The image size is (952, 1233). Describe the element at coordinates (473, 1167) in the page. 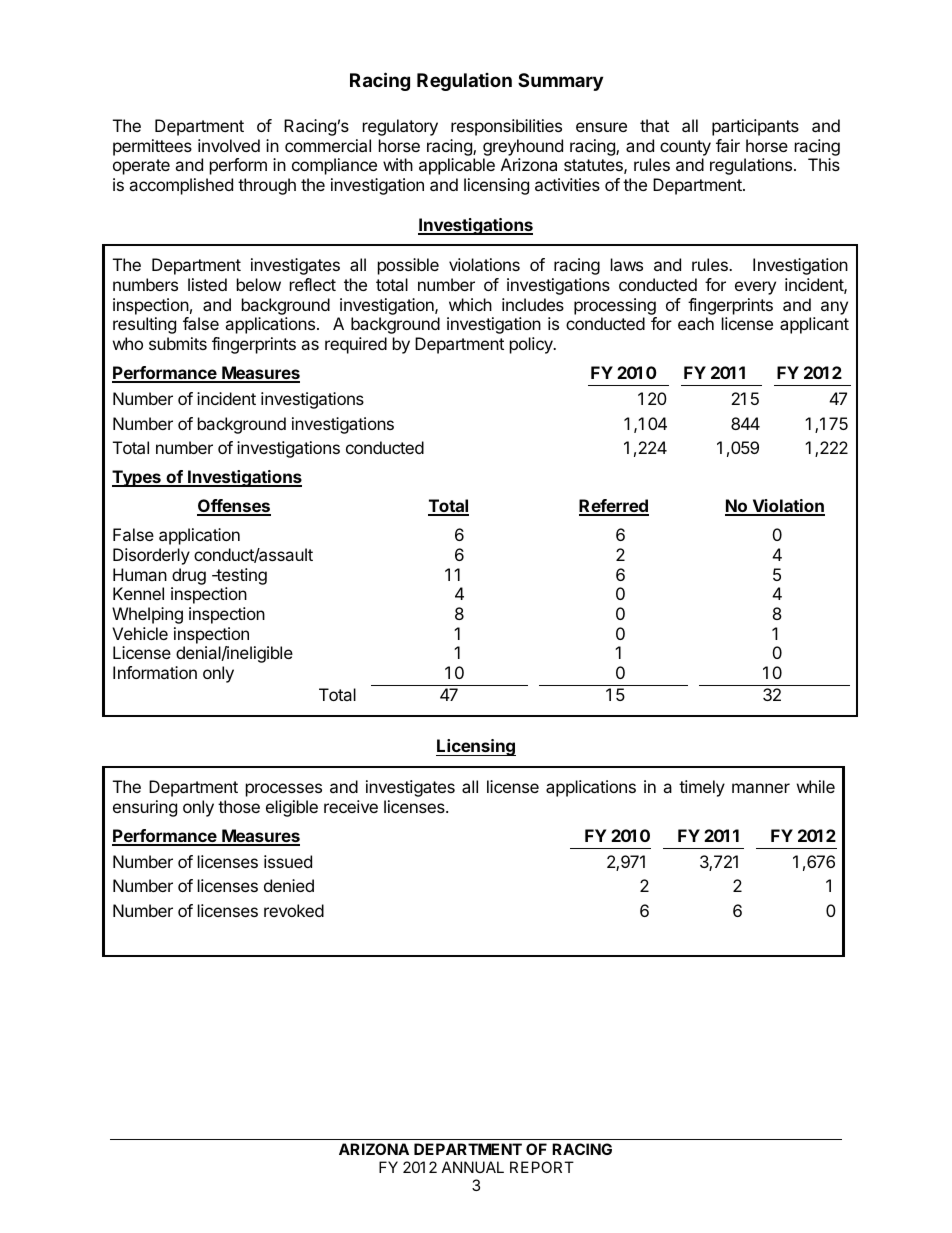

I see `ANNUAL` at that location.
